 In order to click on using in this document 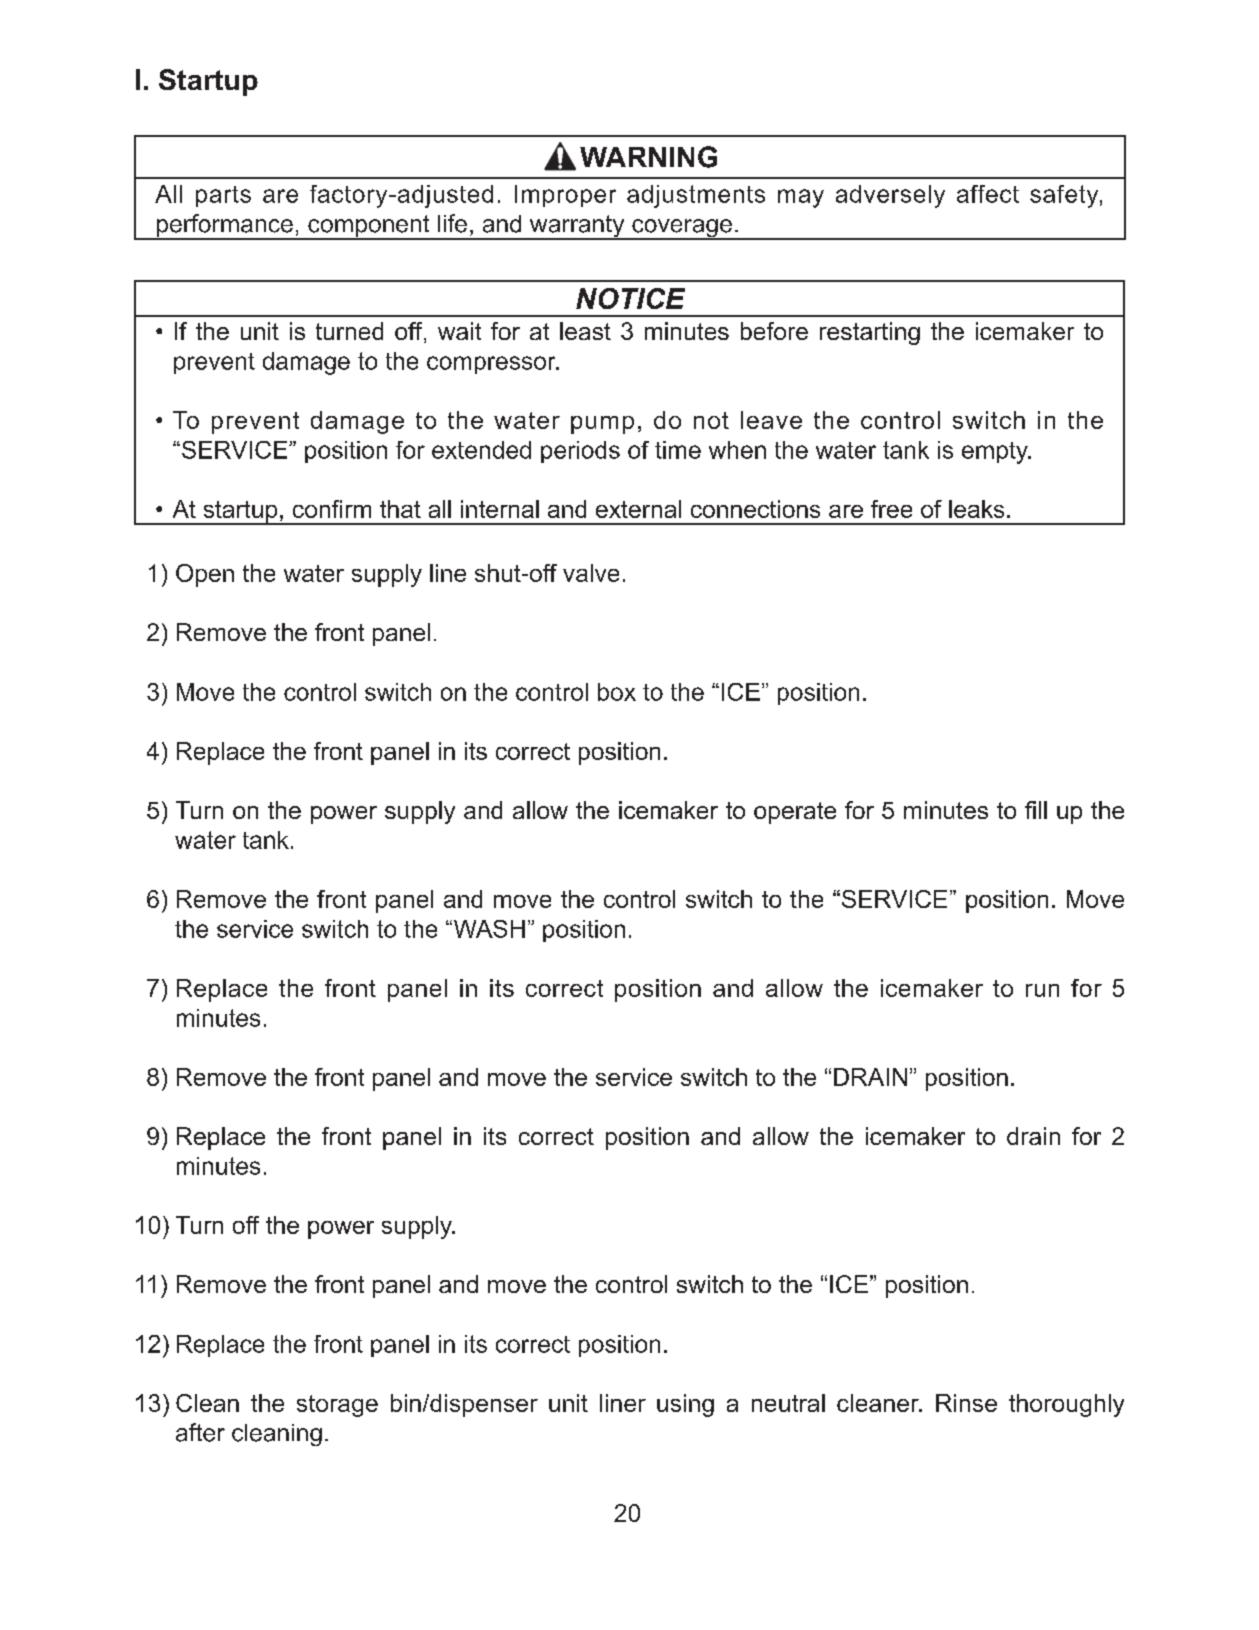, I will do `click(685, 1405)`.
